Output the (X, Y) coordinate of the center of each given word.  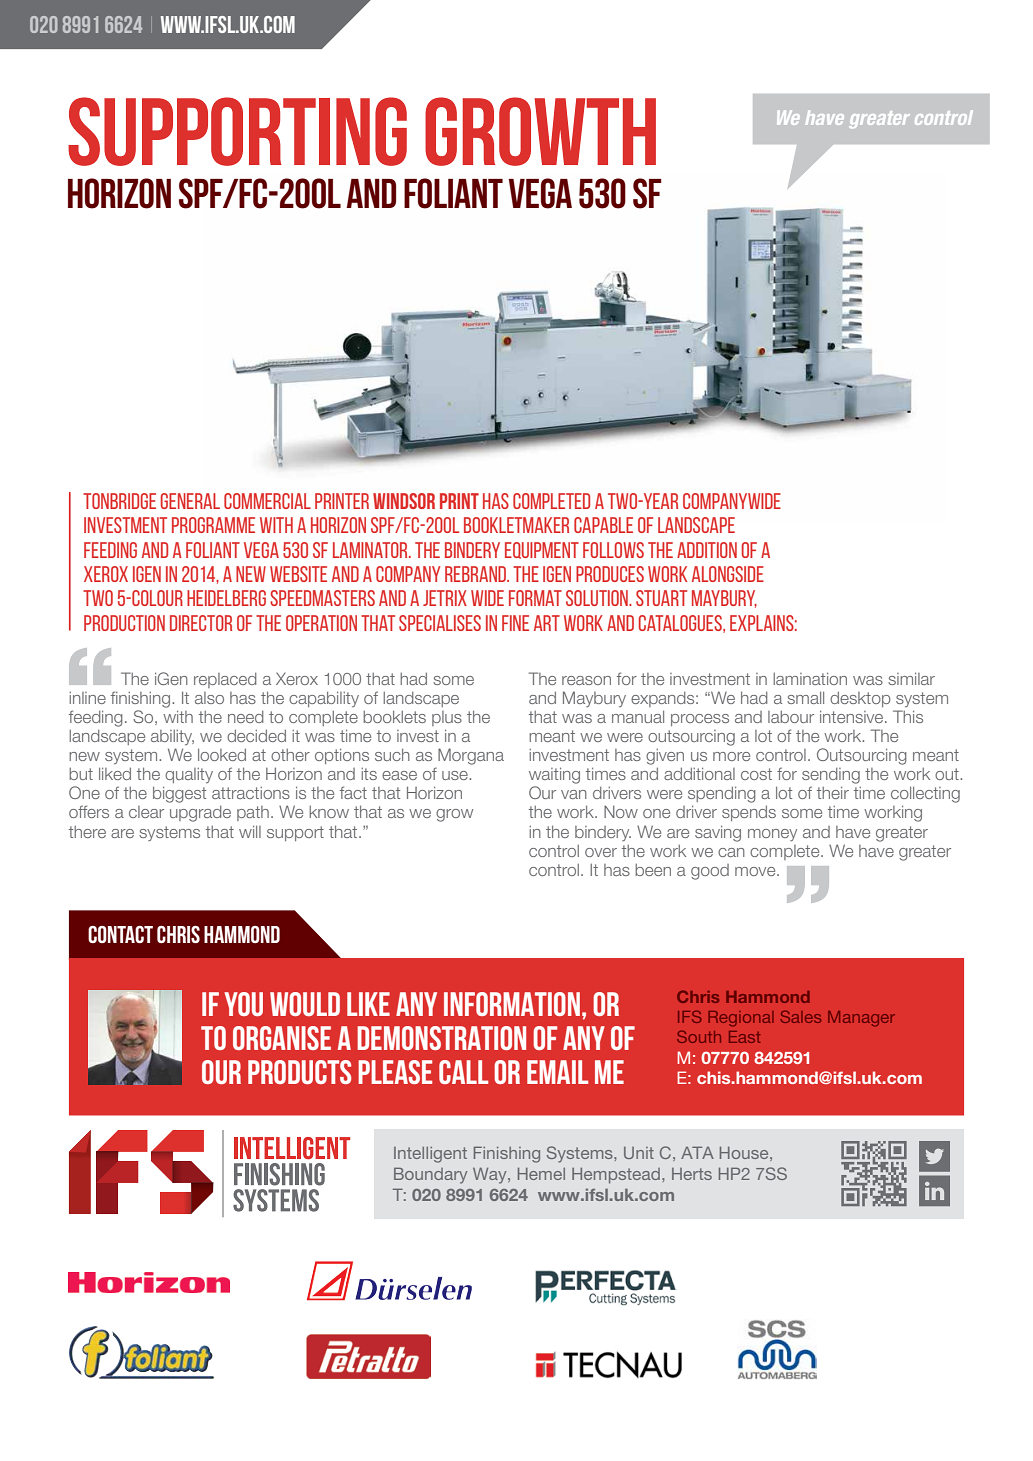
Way (491, 1176)
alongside (728, 574)
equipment (542, 550)
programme (213, 525)
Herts (692, 1174)
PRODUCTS (299, 1072)
